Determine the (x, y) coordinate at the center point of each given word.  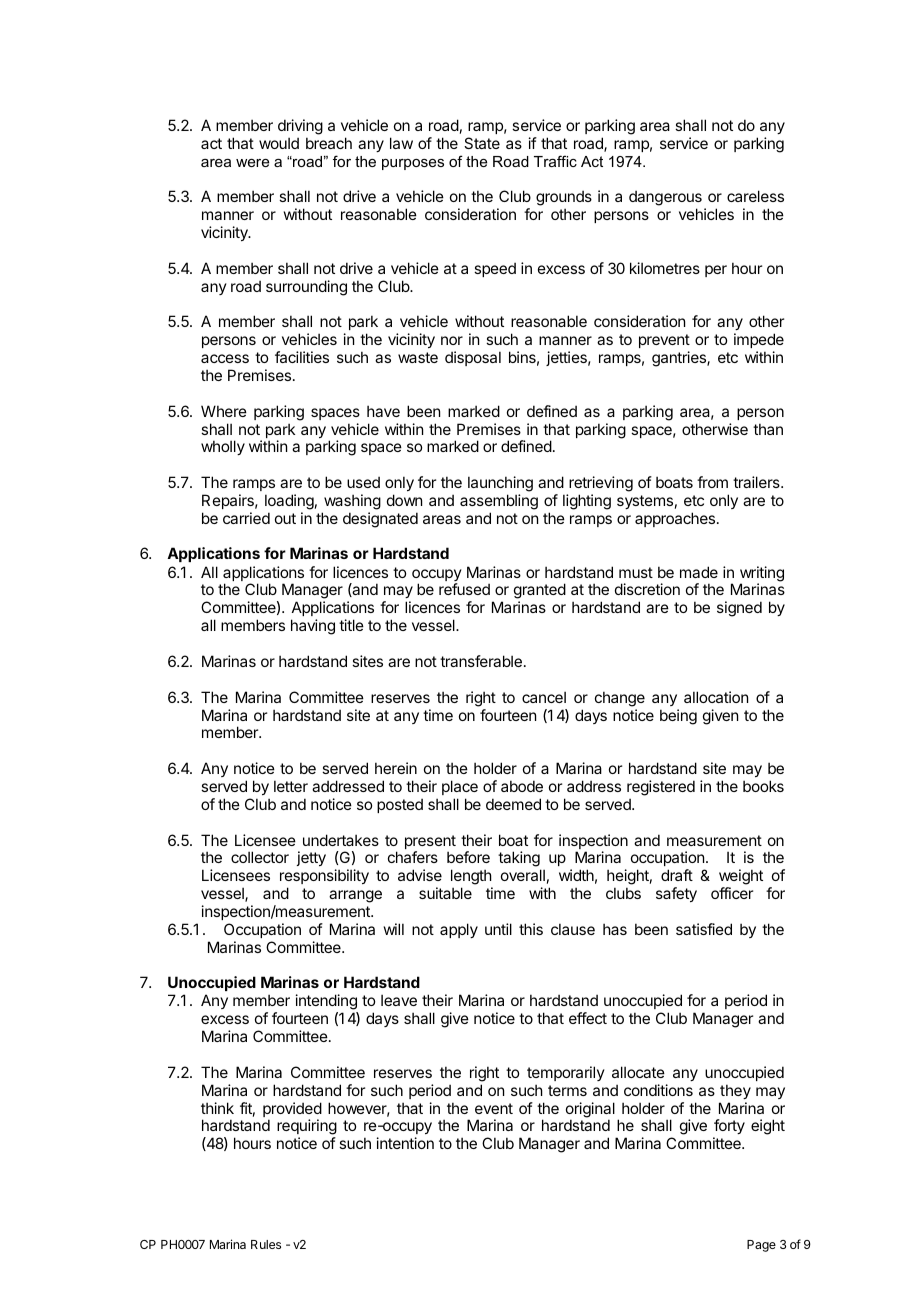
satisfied (704, 929)
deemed (513, 804)
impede (759, 340)
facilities (302, 357)
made (699, 572)
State (482, 143)
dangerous (665, 199)
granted (540, 592)
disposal (473, 358)
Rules (266, 1244)
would (279, 143)
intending (327, 1003)
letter (291, 786)
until (498, 929)
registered (661, 788)
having (313, 627)
